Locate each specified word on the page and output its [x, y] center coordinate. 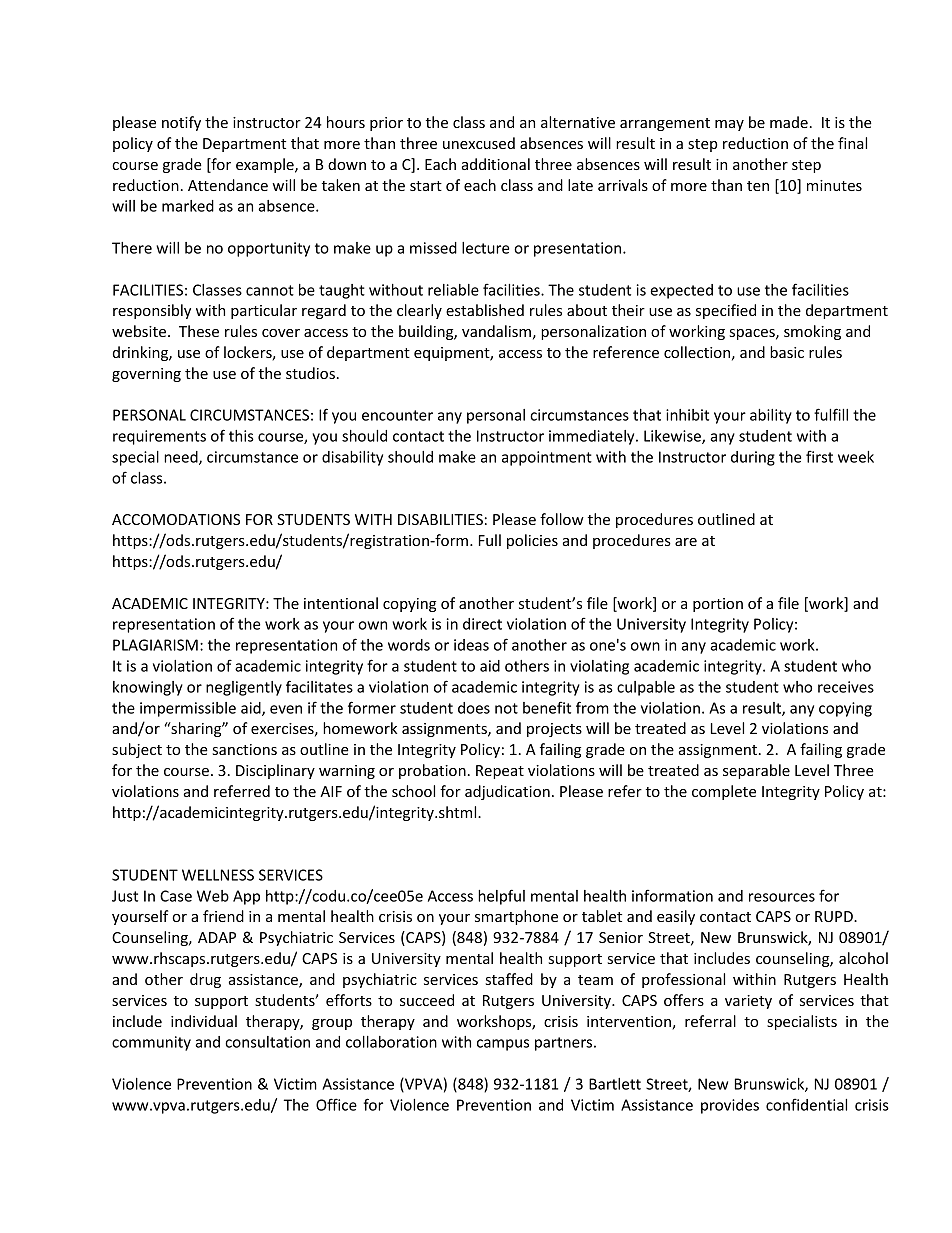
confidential [806, 1104]
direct [482, 624]
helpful [501, 897]
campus [503, 1045]
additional [496, 164]
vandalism [496, 331]
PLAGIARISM [155, 645]
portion [718, 605]
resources [782, 897]
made [789, 122]
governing [146, 375]
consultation [267, 1042]
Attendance [228, 185]
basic [787, 352]
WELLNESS [218, 875]
